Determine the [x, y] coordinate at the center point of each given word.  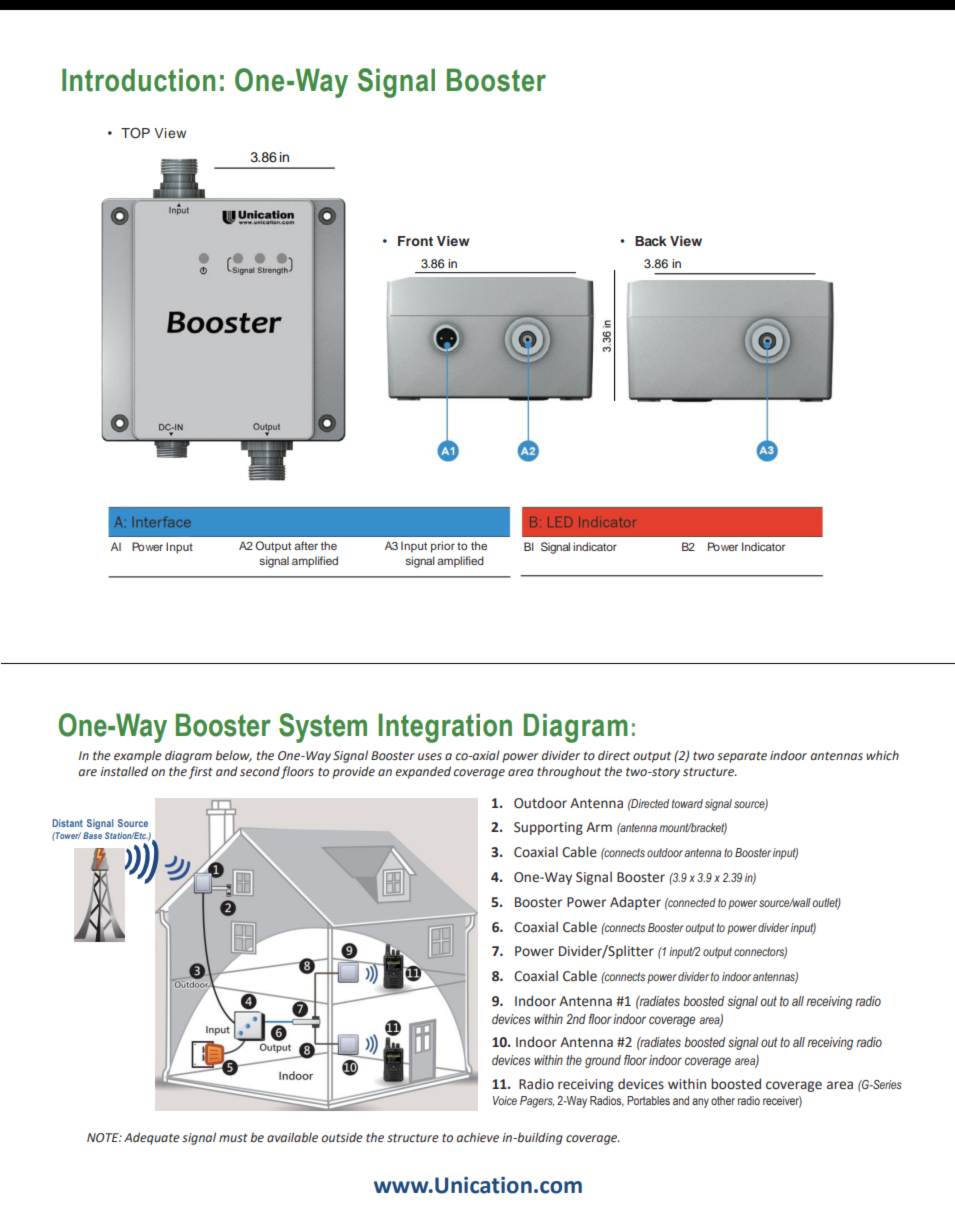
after [306, 545]
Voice [505, 1100]
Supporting [548, 828]
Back [651, 241]
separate [742, 757]
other [723, 1100]
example [138, 756]
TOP [135, 133]
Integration [445, 728]
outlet [826, 903]
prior [443, 547]
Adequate [152, 1138]
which [882, 755]
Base [92, 835]
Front [415, 241]
